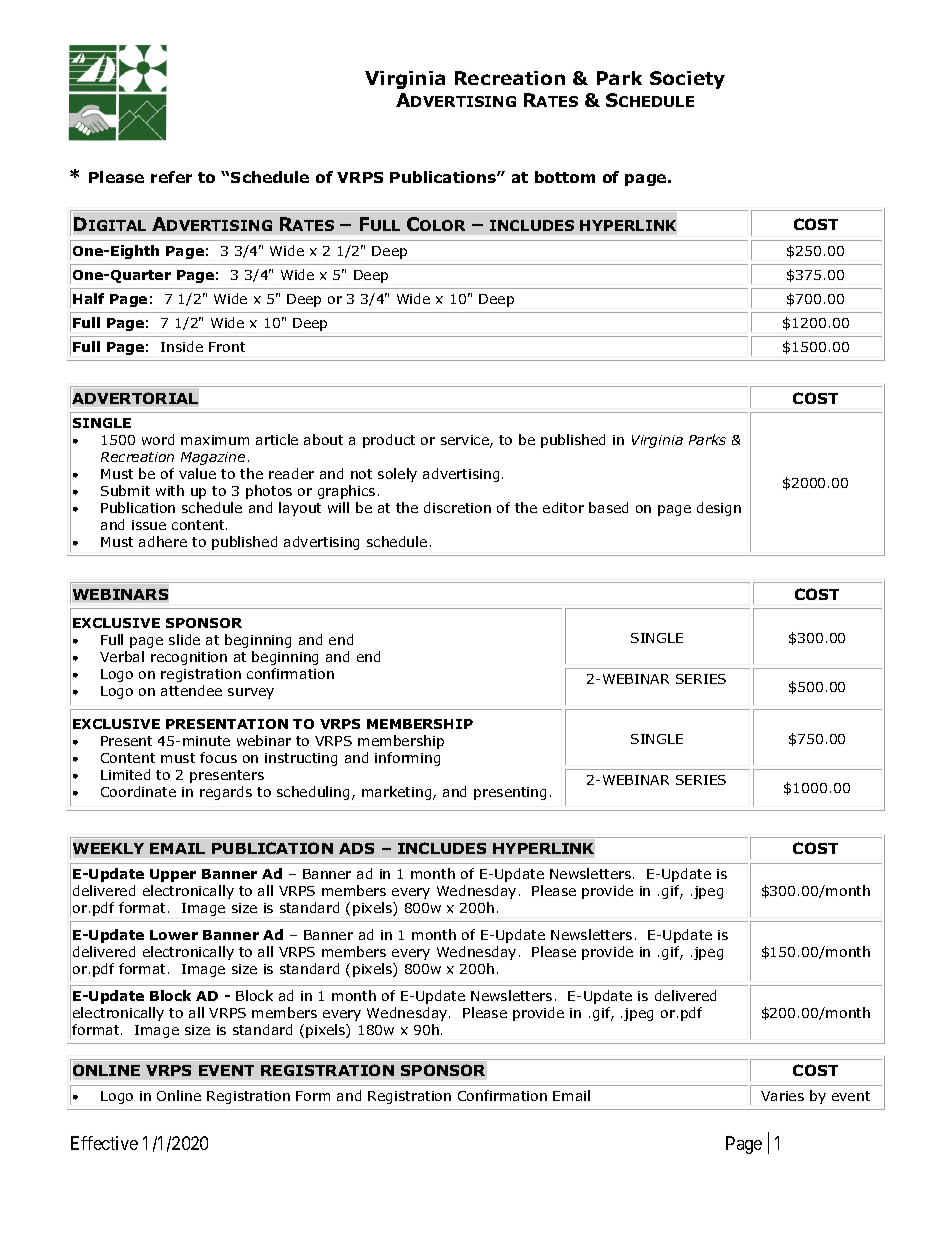 This screenshot has width=952, height=1233. I want to click on ADS, so click(356, 848).
